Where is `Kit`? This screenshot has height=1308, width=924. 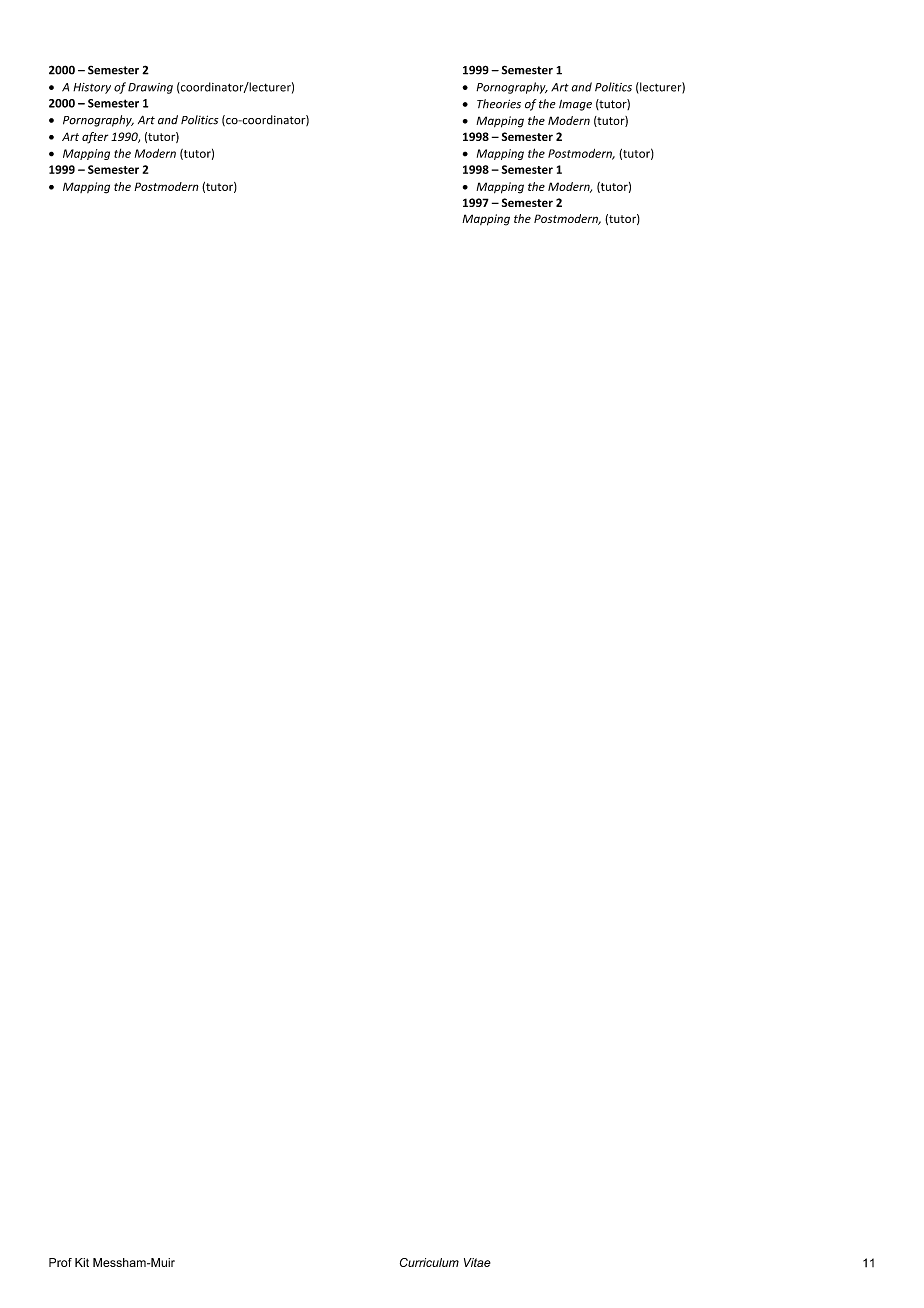 Kit is located at coordinates (82, 1262).
